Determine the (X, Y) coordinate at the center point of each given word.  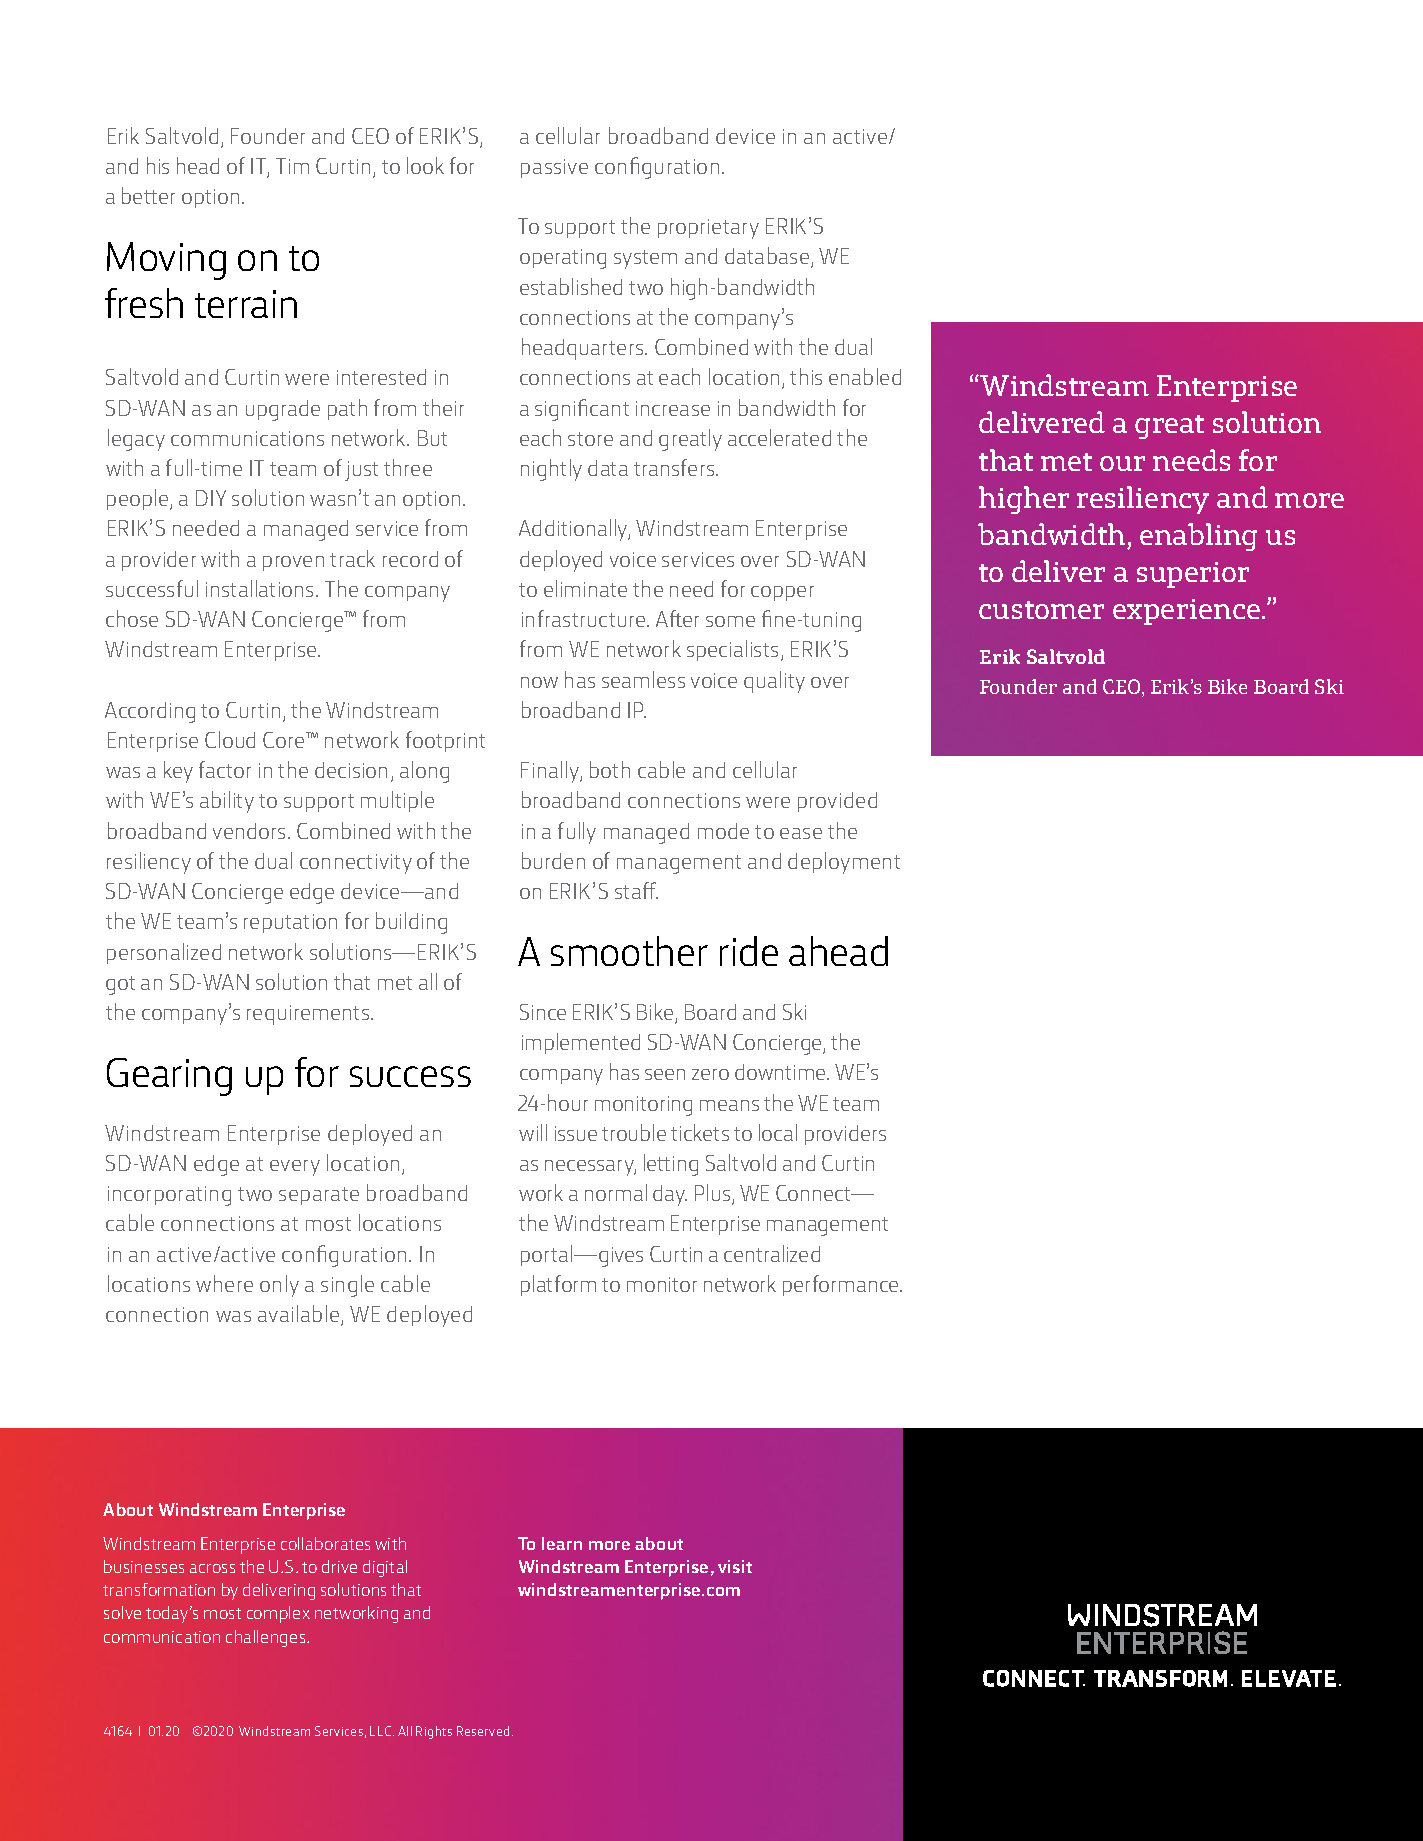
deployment (844, 863)
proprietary (708, 229)
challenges (267, 1638)
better (148, 195)
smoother (629, 951)
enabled (865, 376)
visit (735, 1566)
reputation (290, 923)
